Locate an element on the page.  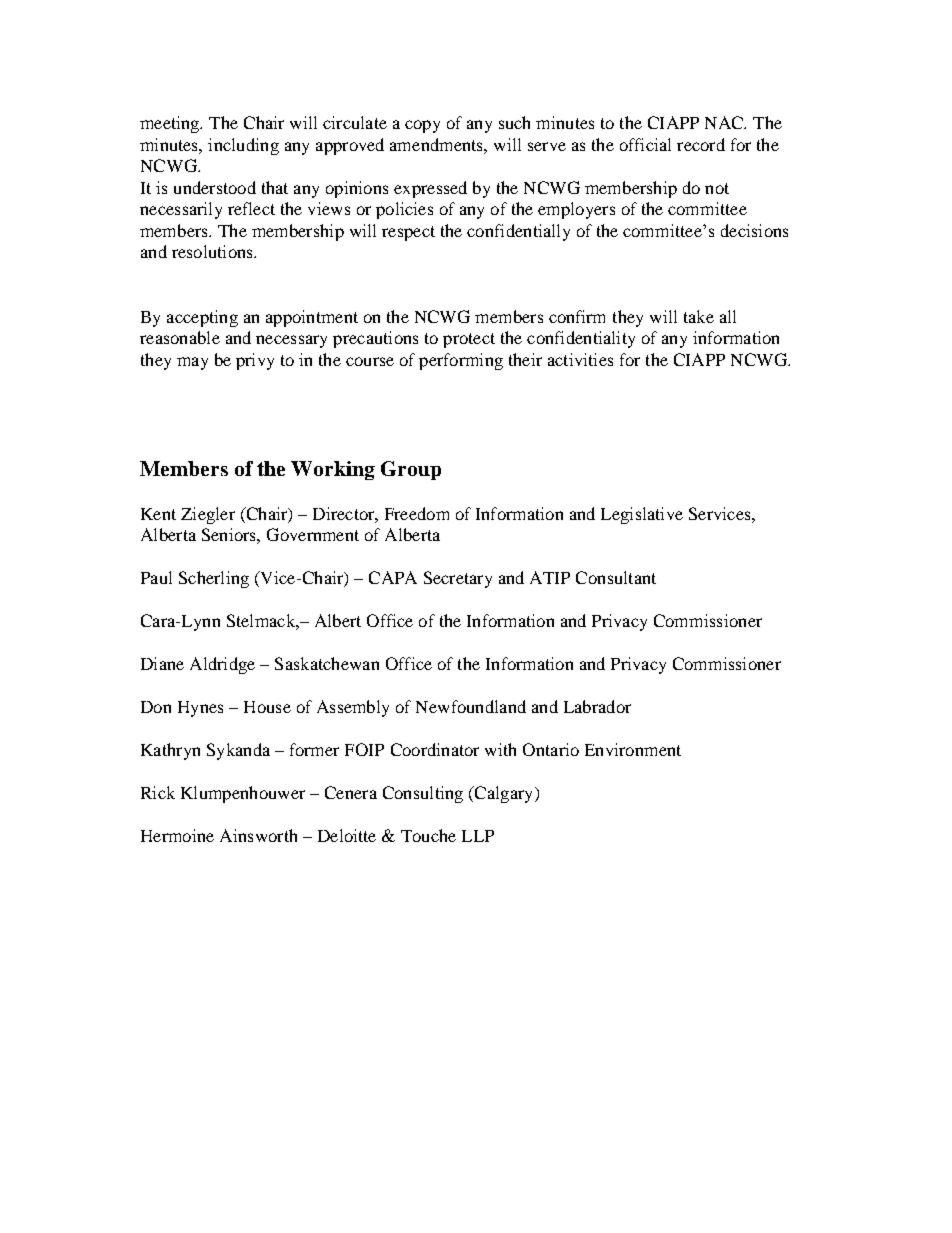
performing is located at coordinates (461, 361).
